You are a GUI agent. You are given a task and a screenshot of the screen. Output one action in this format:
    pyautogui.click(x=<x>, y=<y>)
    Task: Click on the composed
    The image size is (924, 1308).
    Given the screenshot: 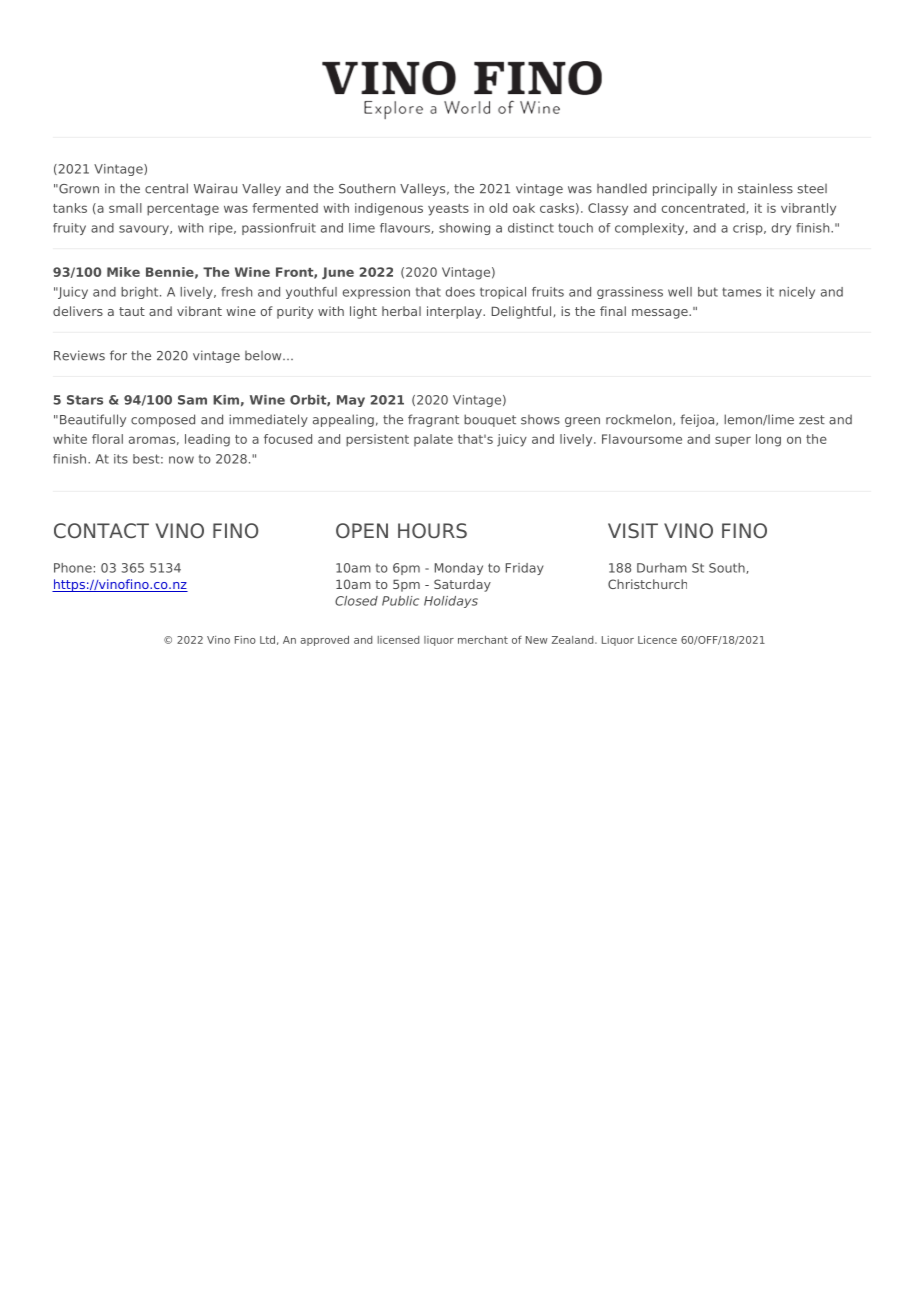 What is the action you would take?
    pyautogui.click(x=163, y=420)
